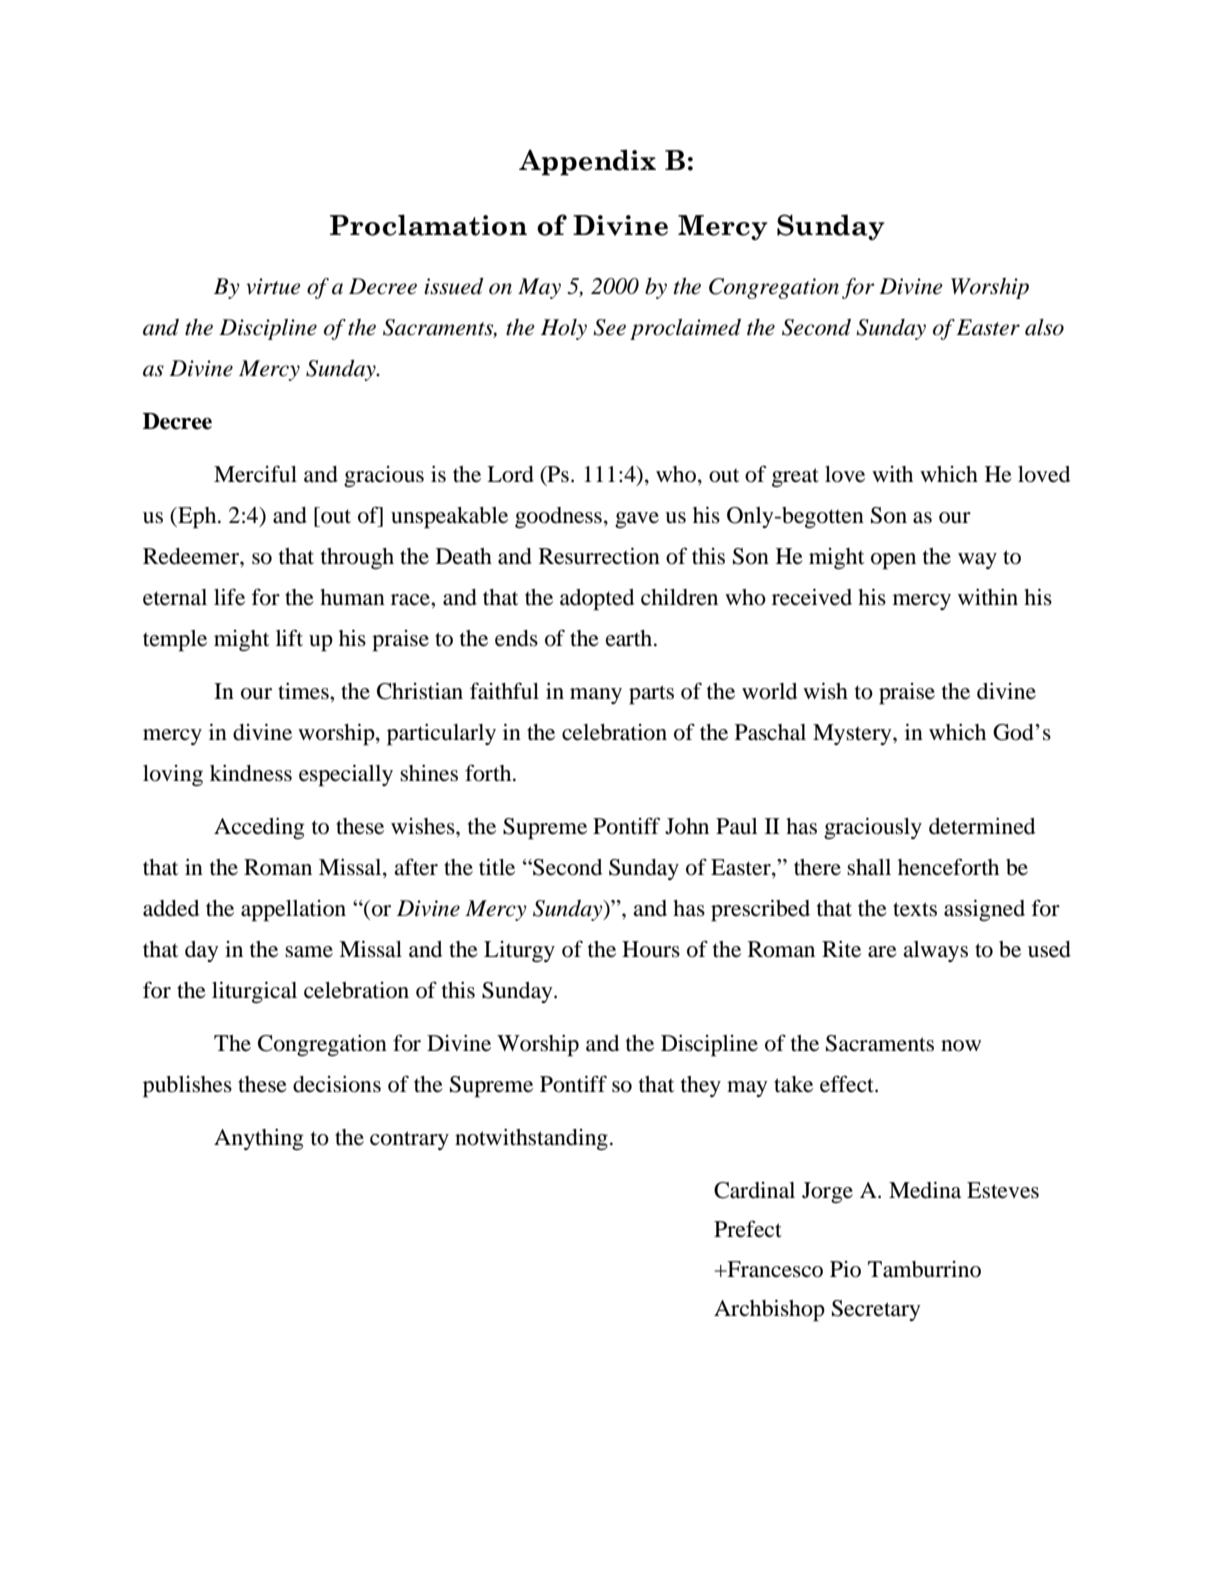 The width and height of the page is (1214, 1571). Describe the element at coordinates (748, 1229) in the page. I see `Prefect` at that location.
